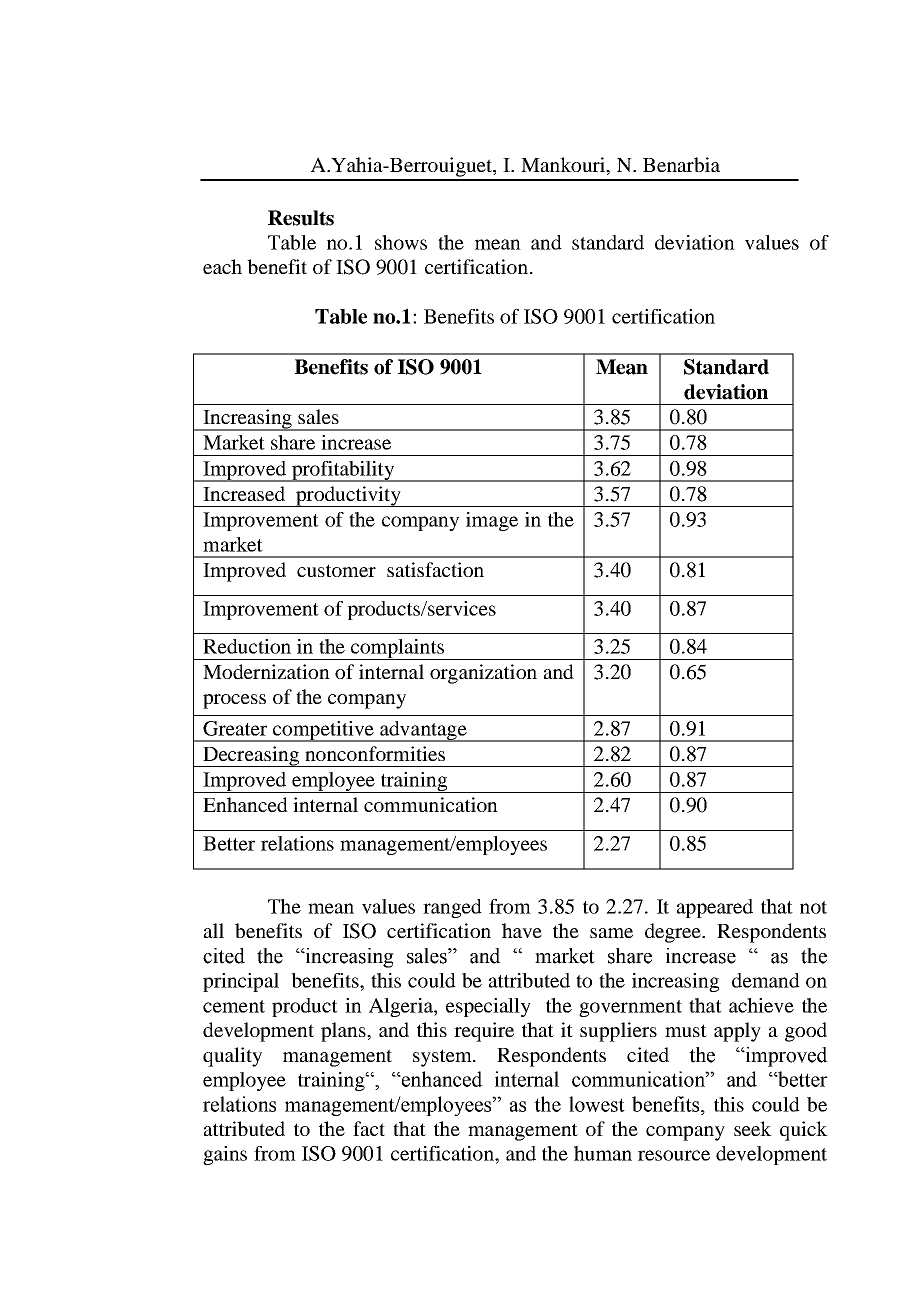 The width and height of the page is (924, 1305). I want to click on Results, so click(301, 218).
